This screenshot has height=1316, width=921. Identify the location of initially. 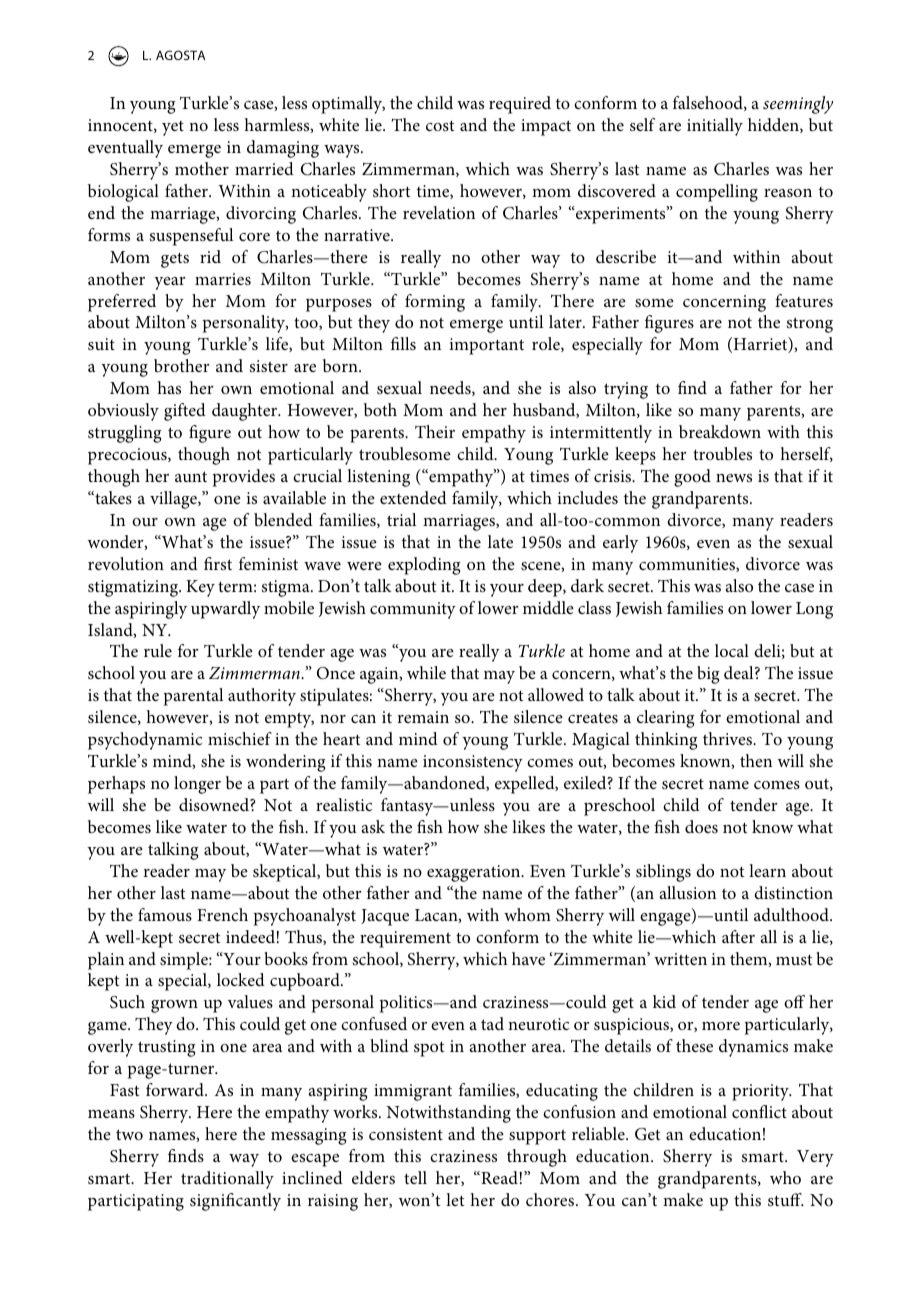
(715, 127).
